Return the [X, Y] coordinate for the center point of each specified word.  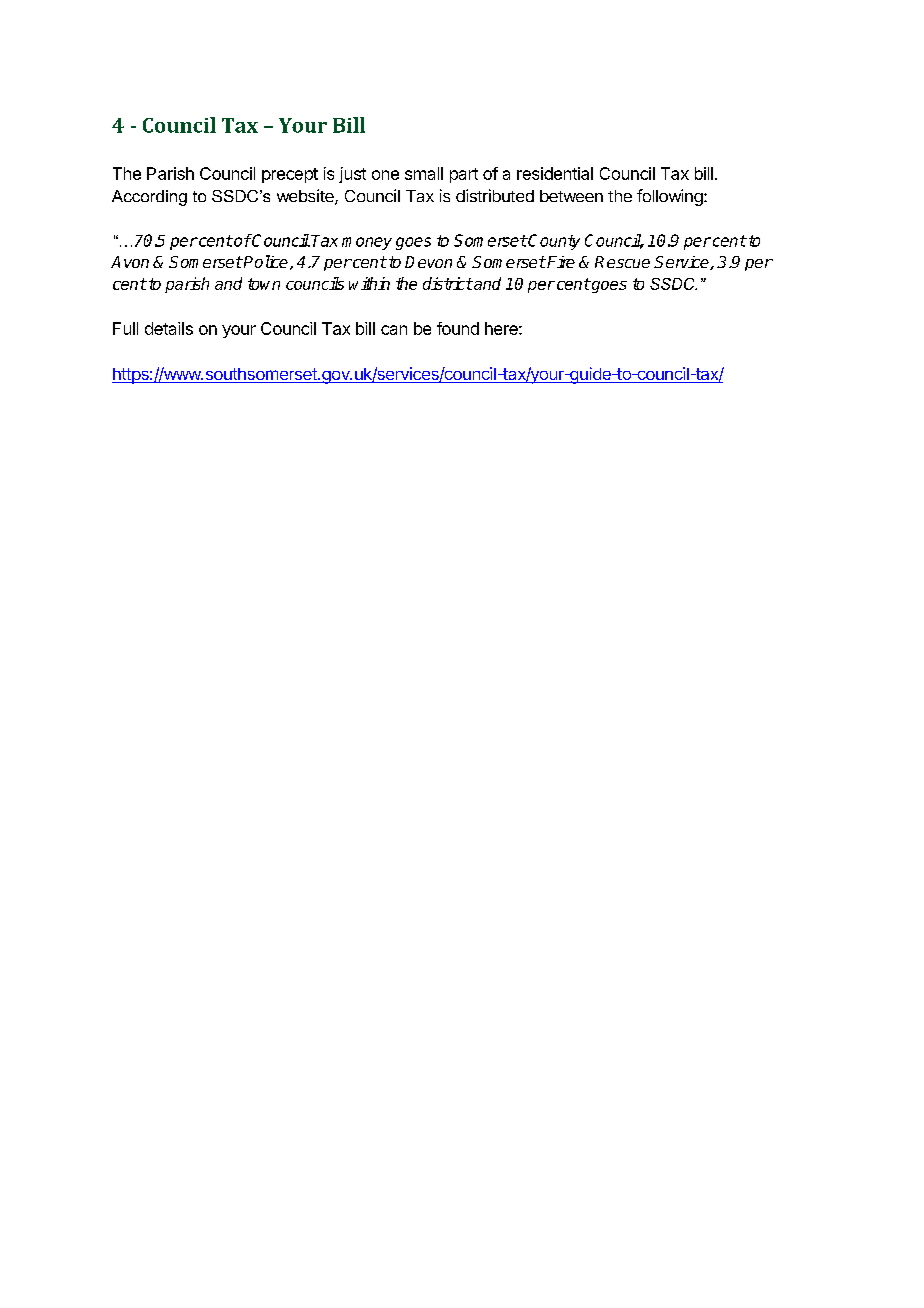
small [424, 173]
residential [555, 173]
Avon [130, 262]
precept [290, 175]
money [367, 243]
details [169, 328]
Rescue [622, 262]
